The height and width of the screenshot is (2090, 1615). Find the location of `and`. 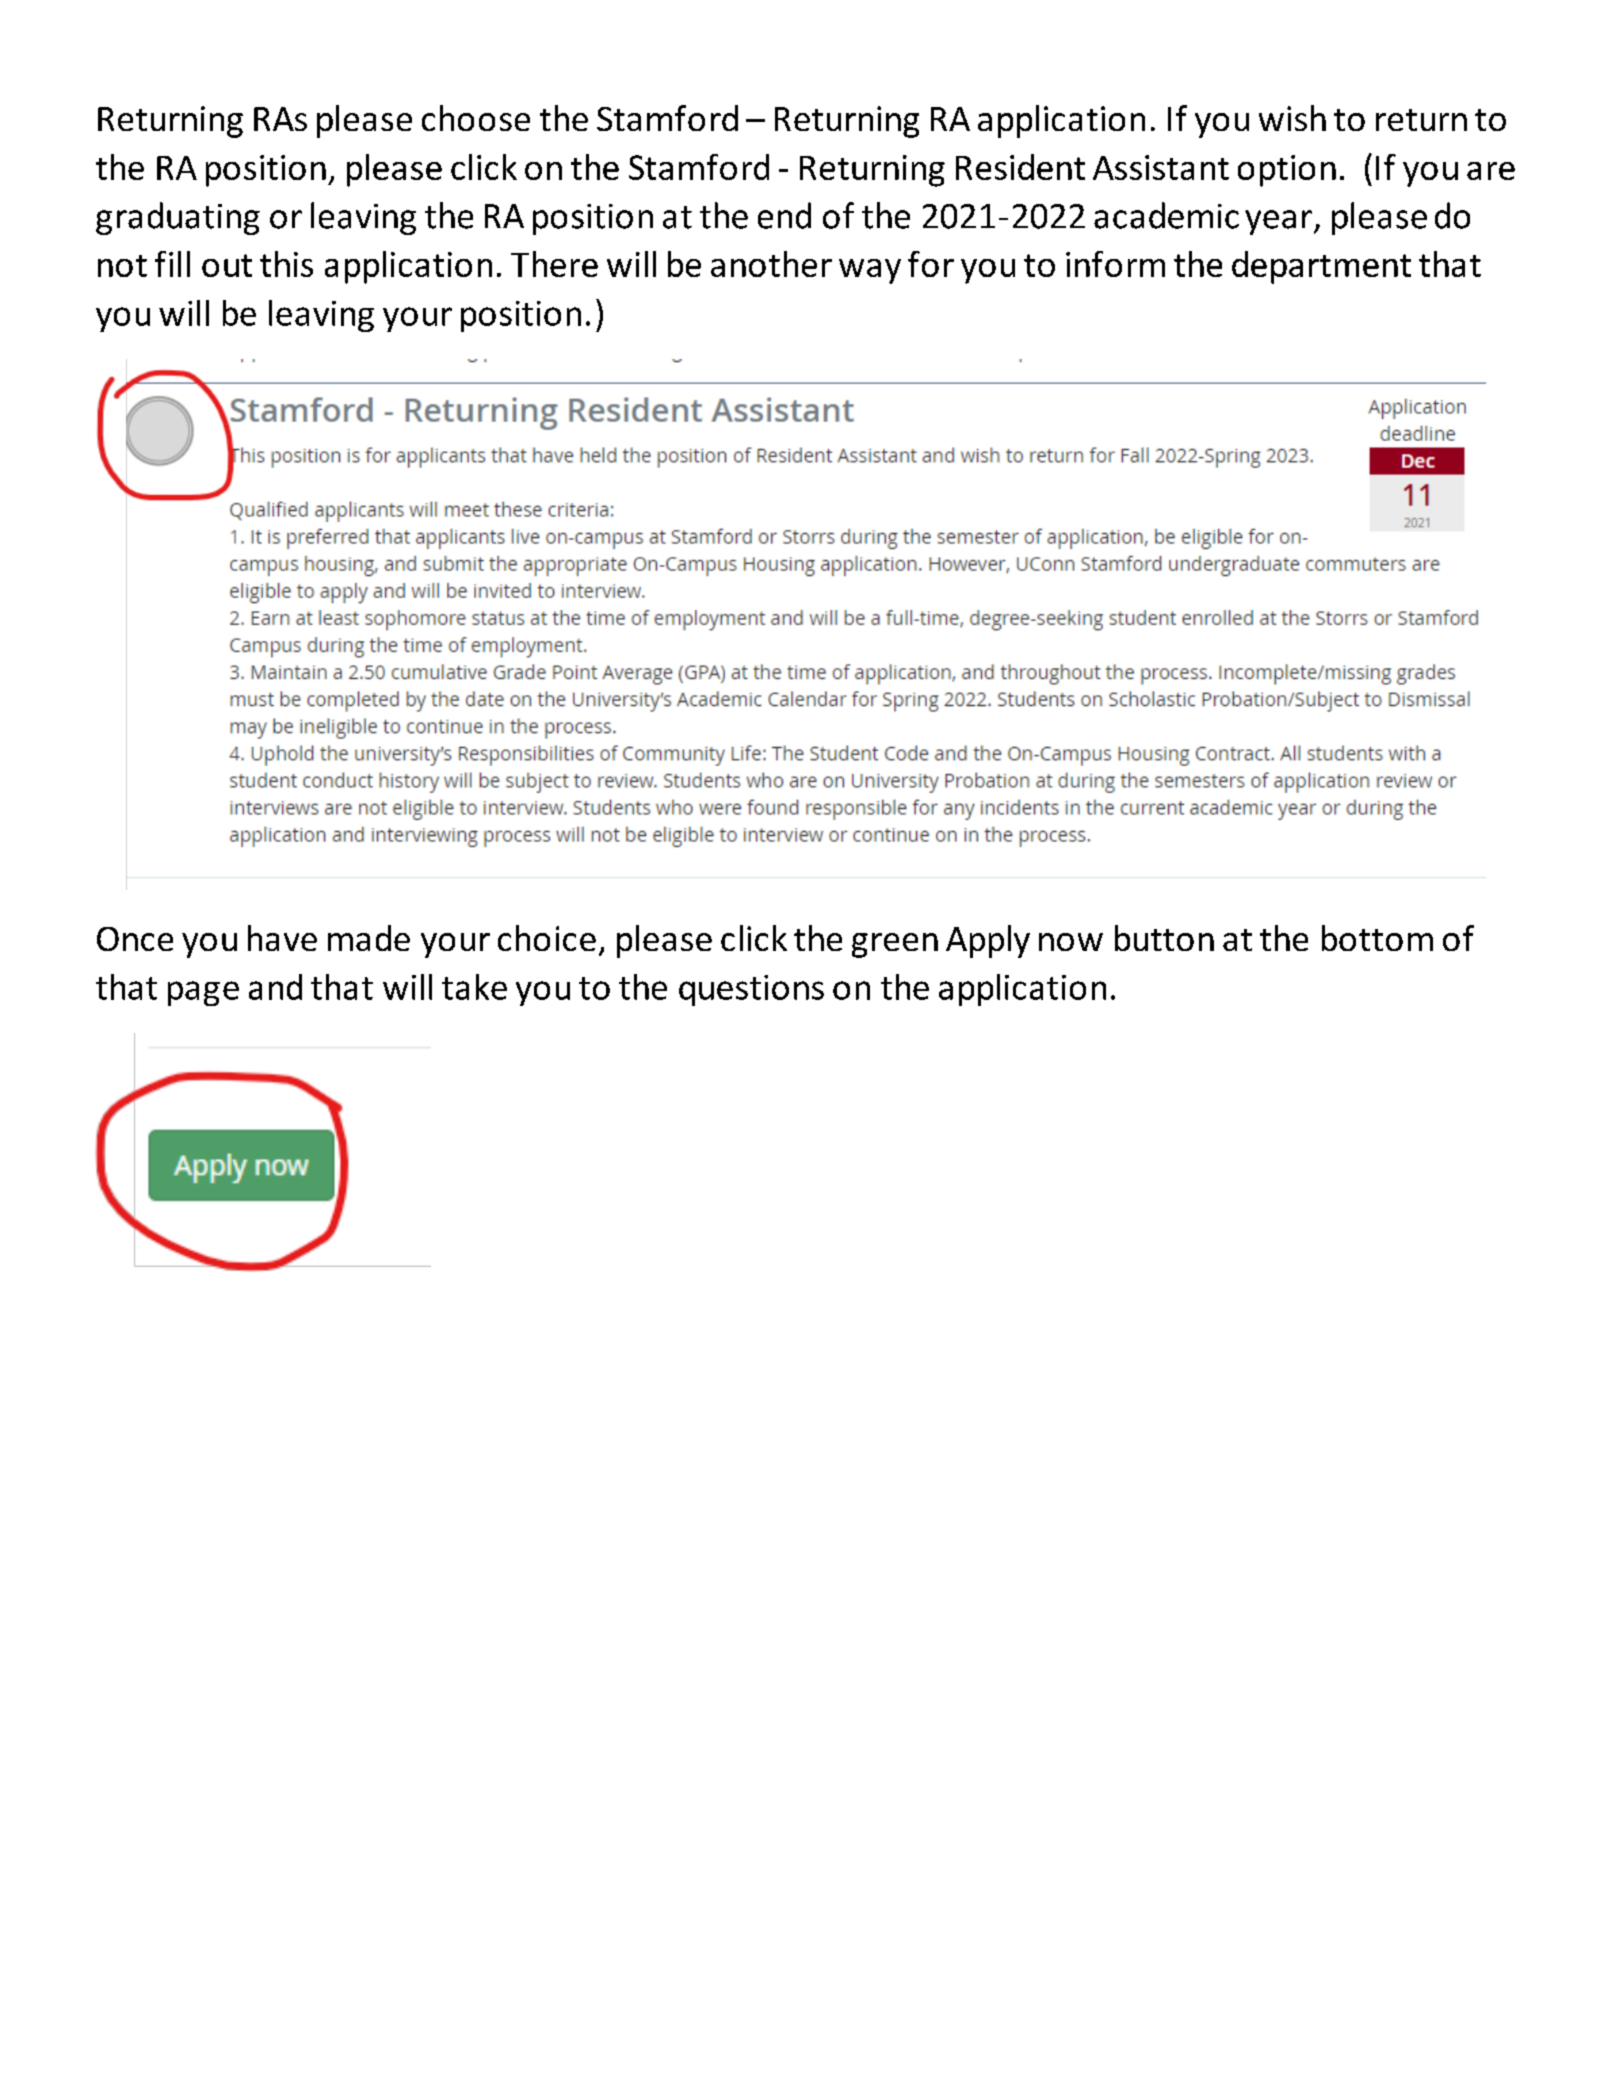

and is located at coordinates (275, 987).
